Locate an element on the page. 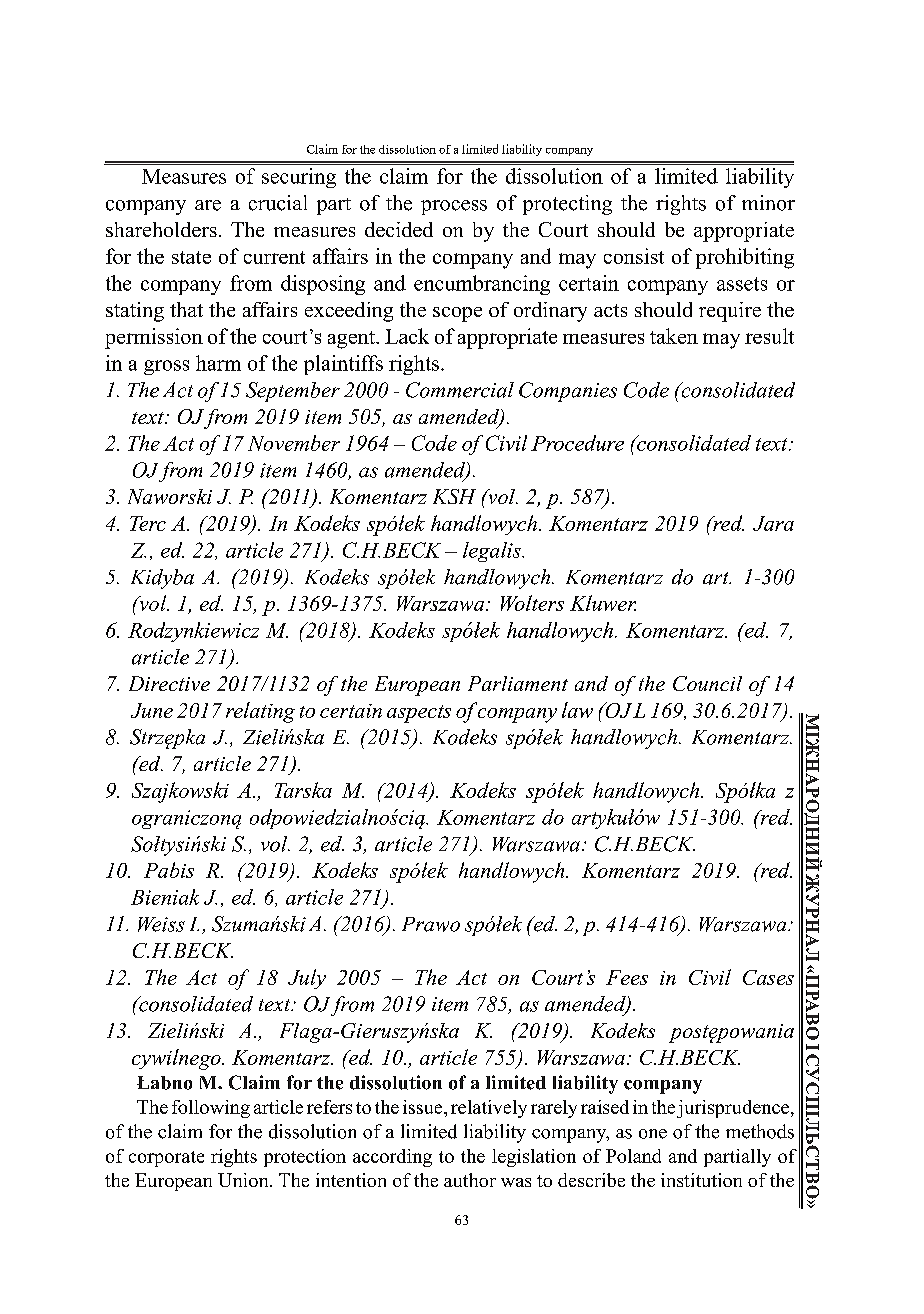 The image size is (924, 1314). Directive is located at coordinates (169, 683).
